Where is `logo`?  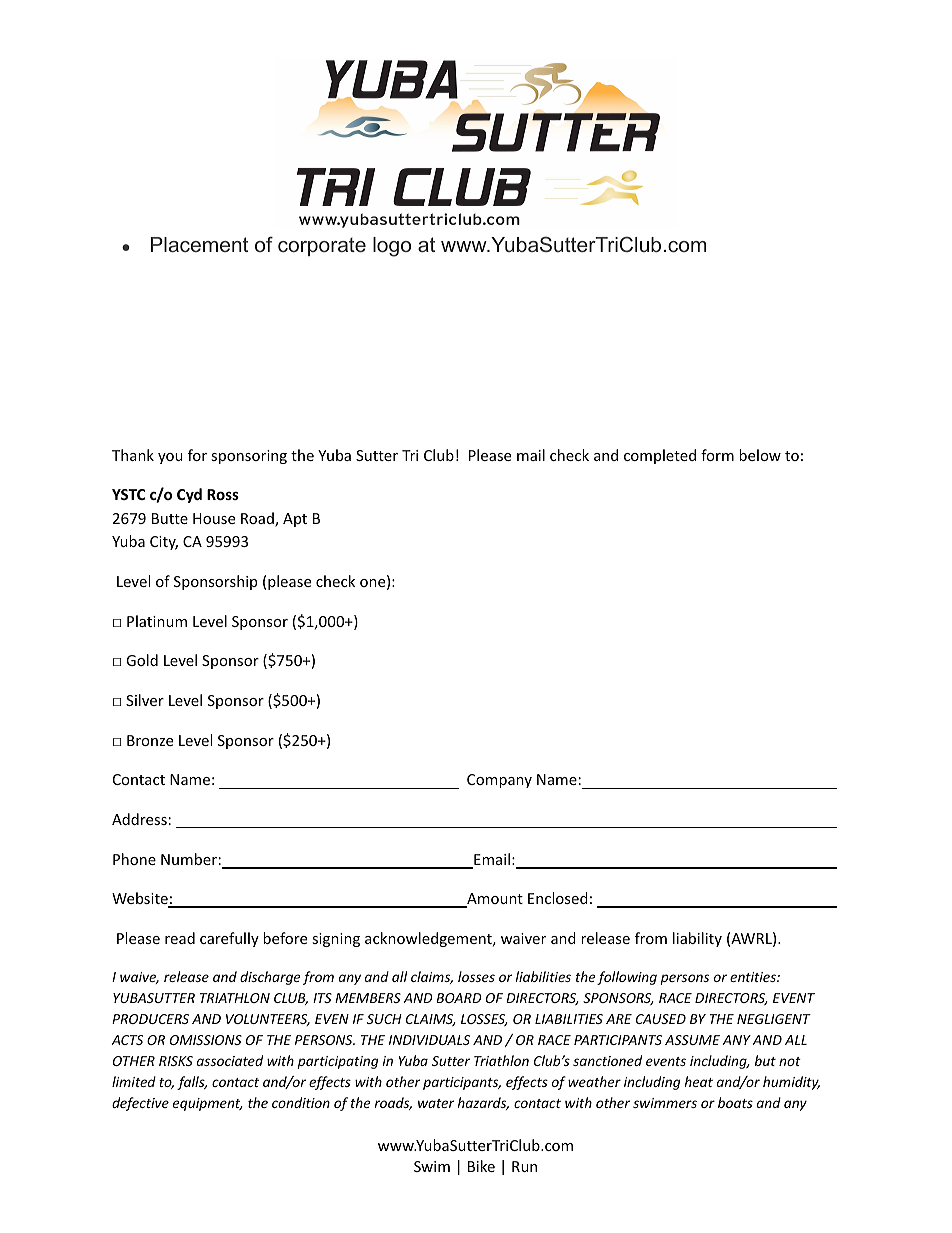
logo is located at coordinates (392, 247).
